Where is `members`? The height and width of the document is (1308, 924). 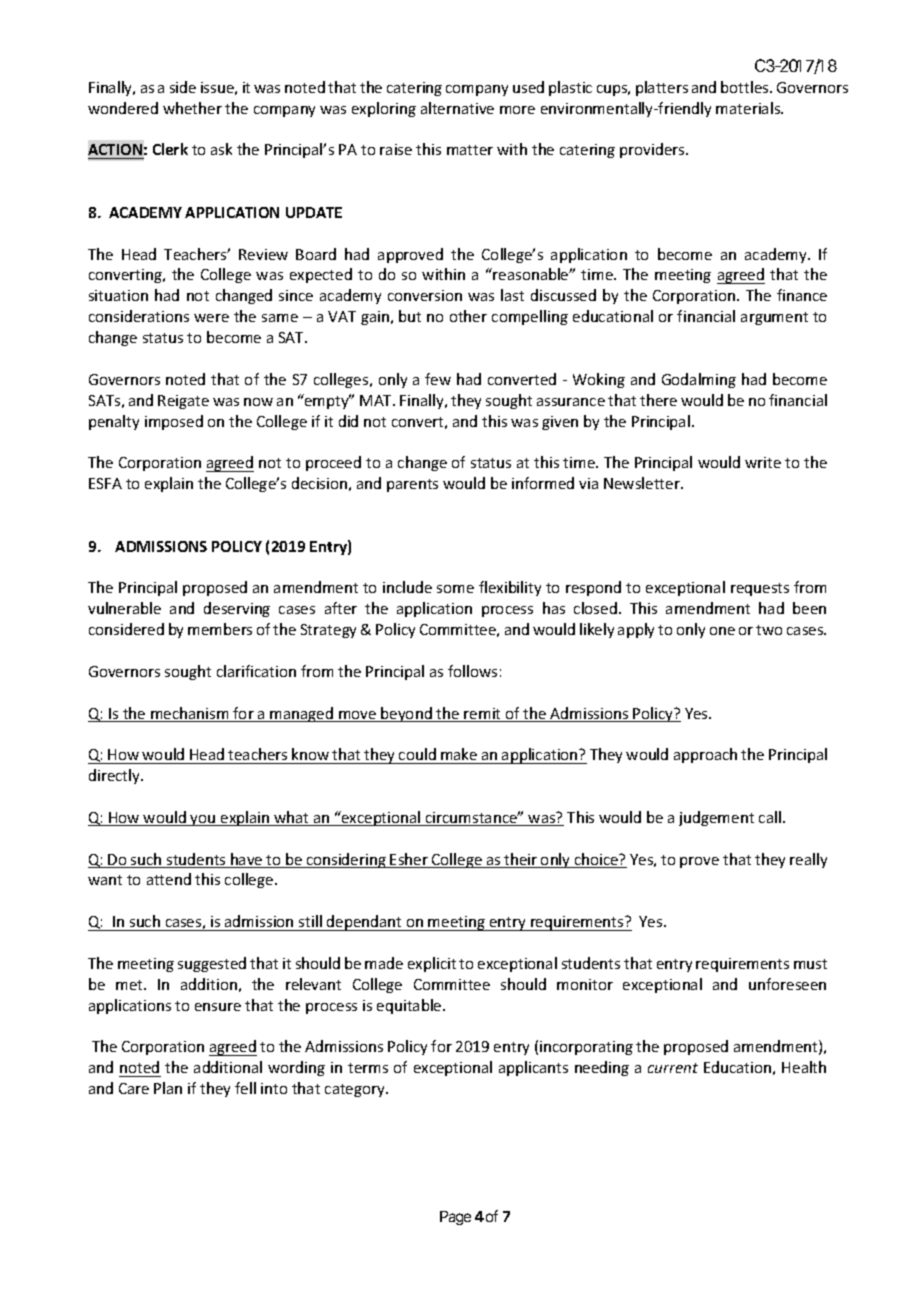 members is located at coordinates (220, 629).
